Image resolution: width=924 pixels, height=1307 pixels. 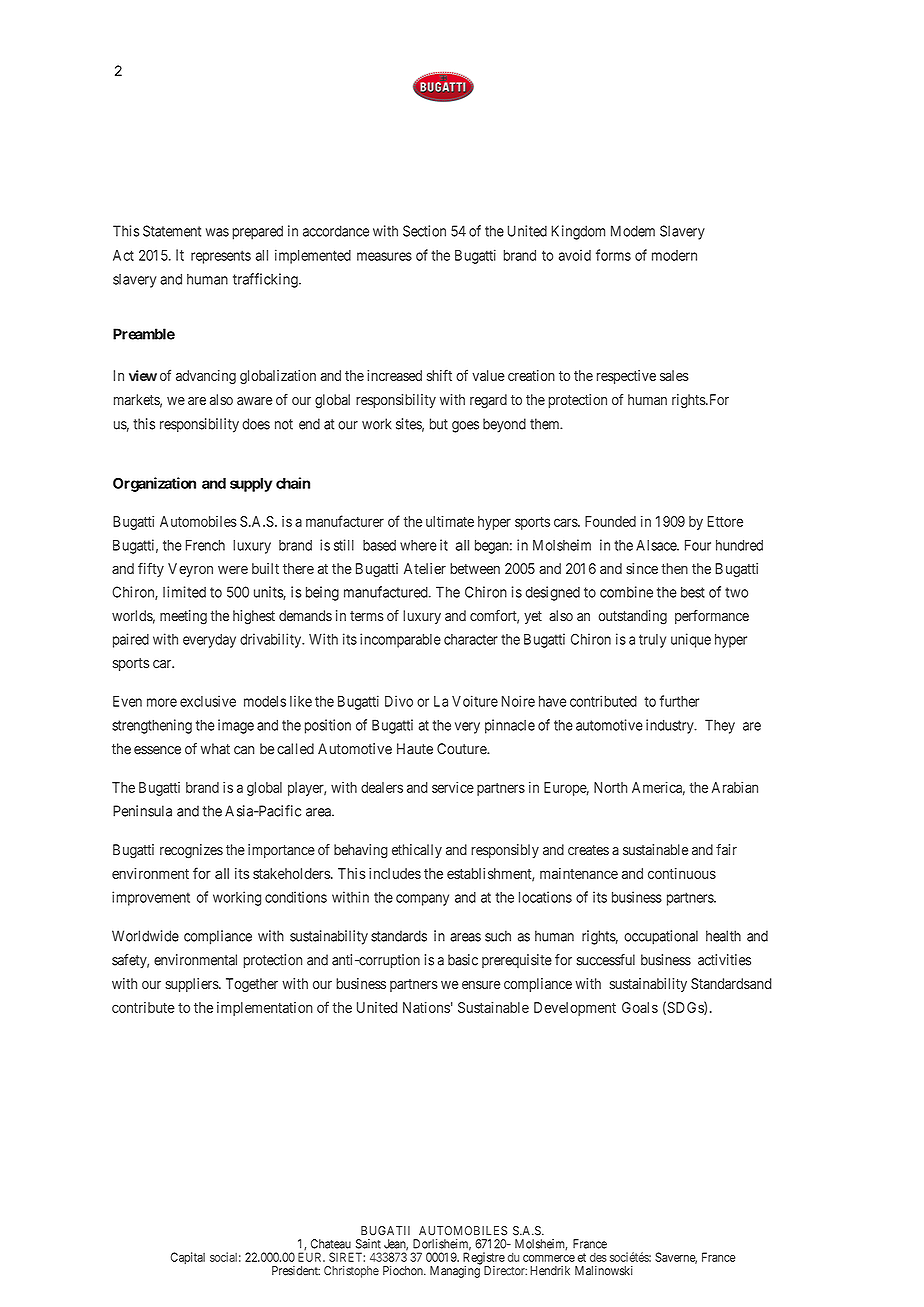 I want to click on represents, so click(x=221, y=257).
